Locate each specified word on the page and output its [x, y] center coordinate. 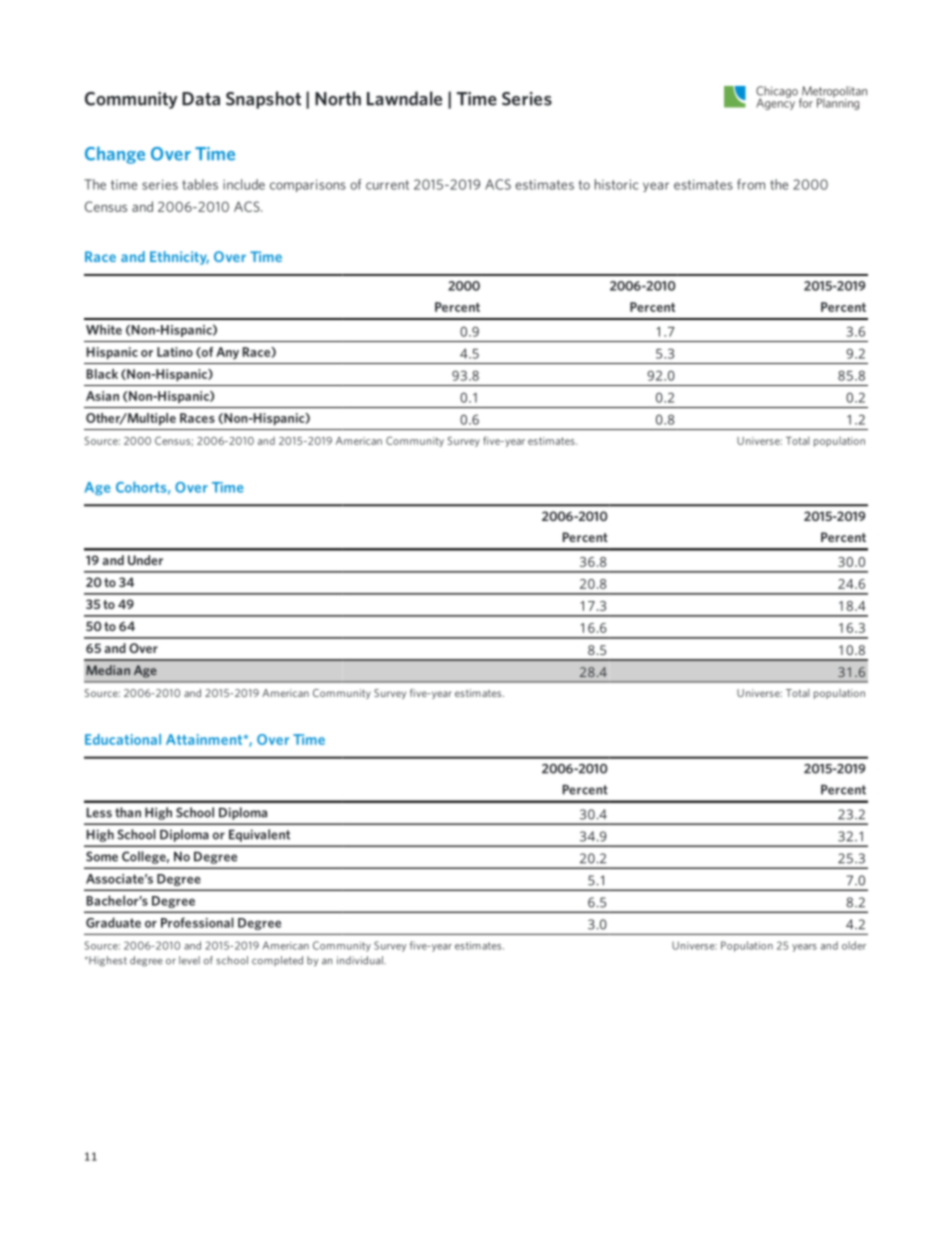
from [751, 184]
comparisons [308, 185]
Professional [197, 922]
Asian [102, 396]
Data [201, 99]
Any [227, 353]
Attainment [205, 739]
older [854, 945]
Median [108, 670]
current [387, 185]
